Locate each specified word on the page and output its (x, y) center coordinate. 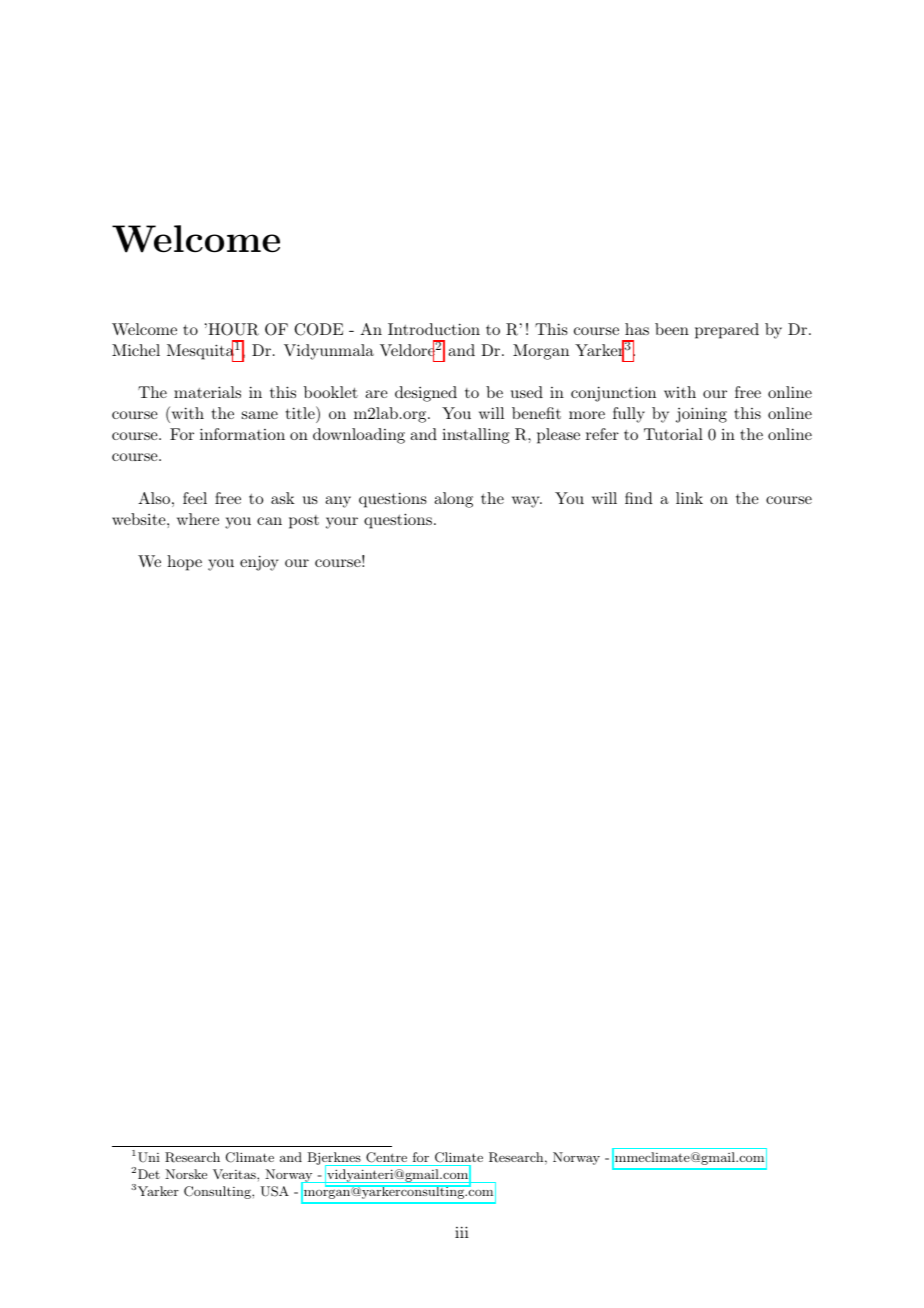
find (639, 498)
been (672, 329)
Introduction (434, 329)
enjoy (259, 563)
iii (462, 1232)
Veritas (235, 1174)
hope (184, 563)
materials (207, 392)
